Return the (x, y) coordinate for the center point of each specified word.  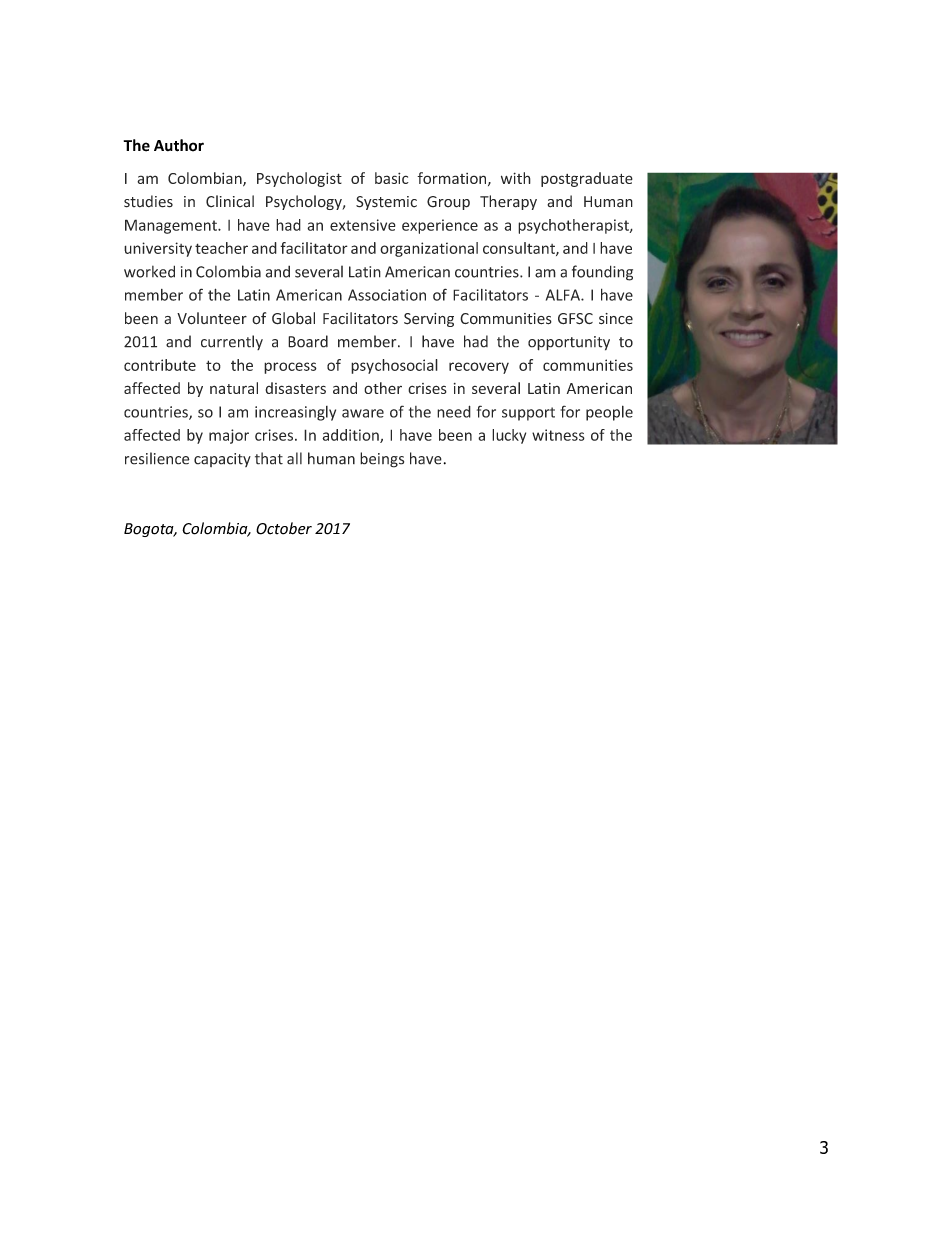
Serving (429, 320)
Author (179, 145)
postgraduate (587, 179)
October (284, 528)
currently (232, 342)
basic (392, 178)
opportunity (569, 343)
